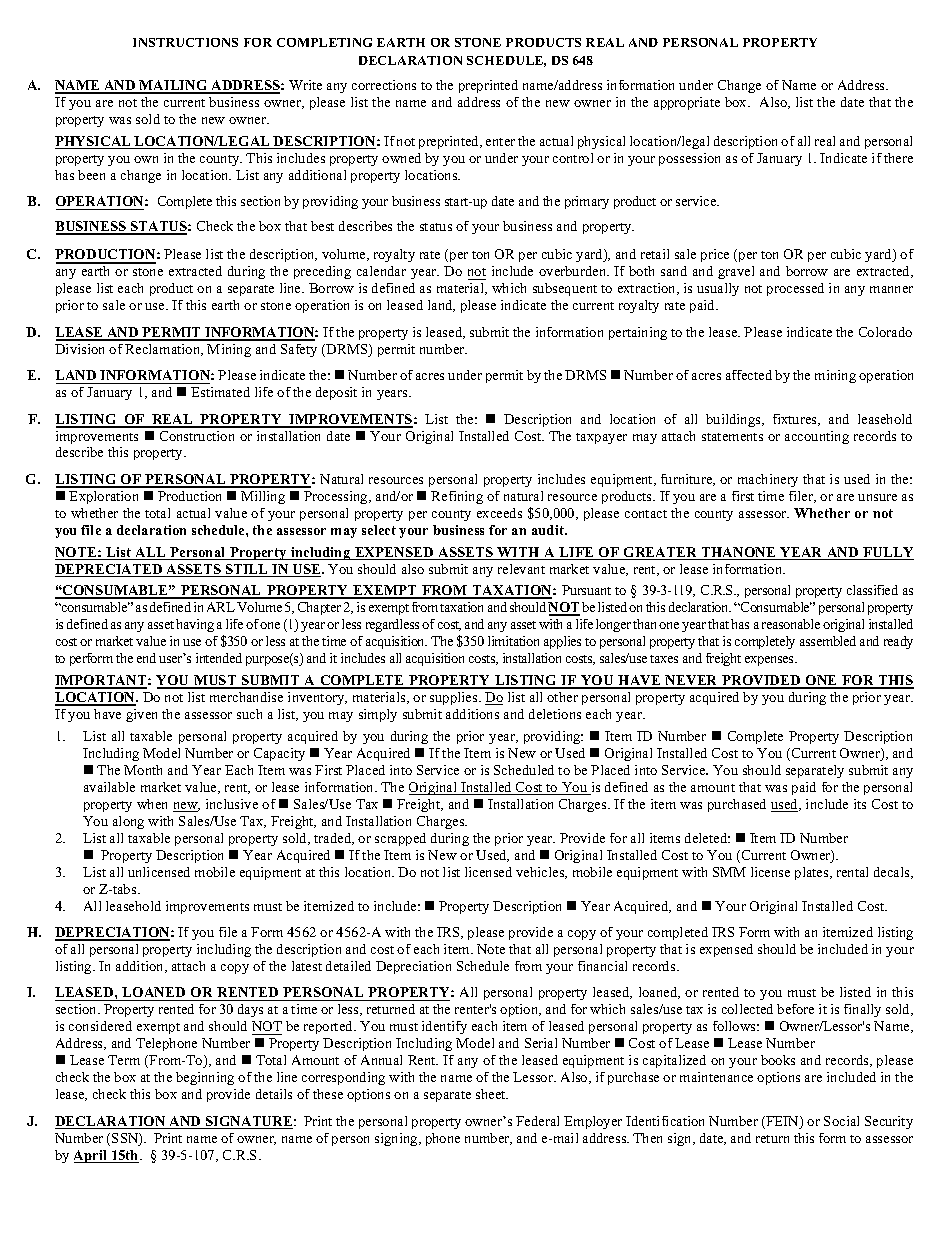  I want to click on beginning, so click(205, 1078).
